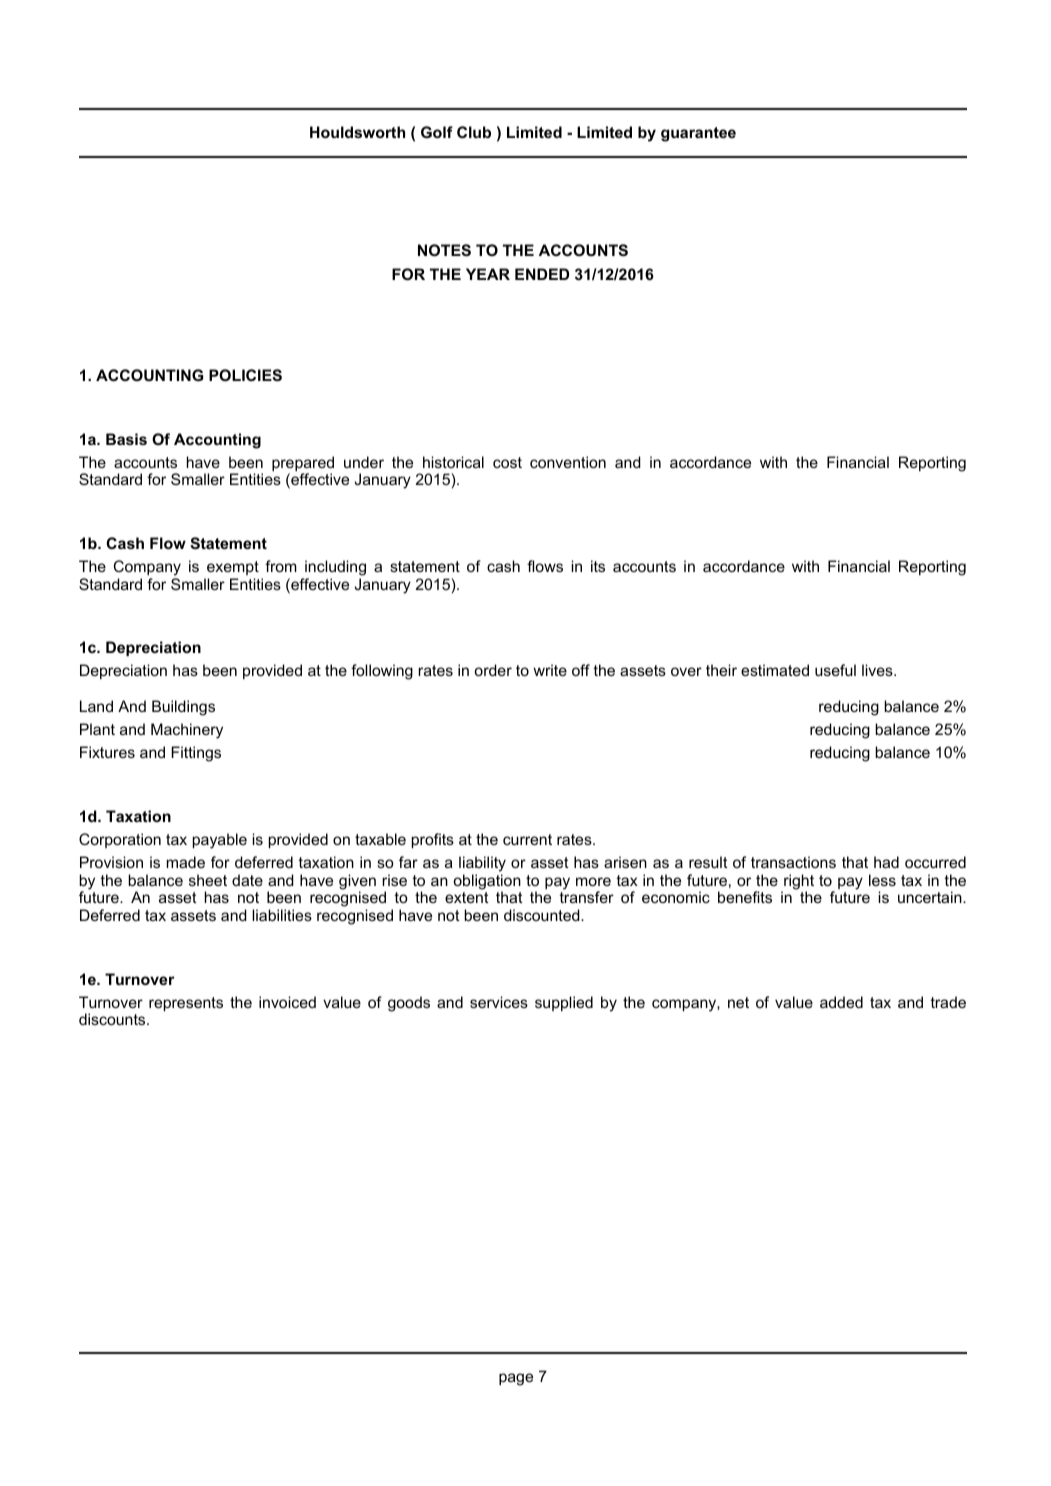  I want to click on Club, so click(474, 132).
